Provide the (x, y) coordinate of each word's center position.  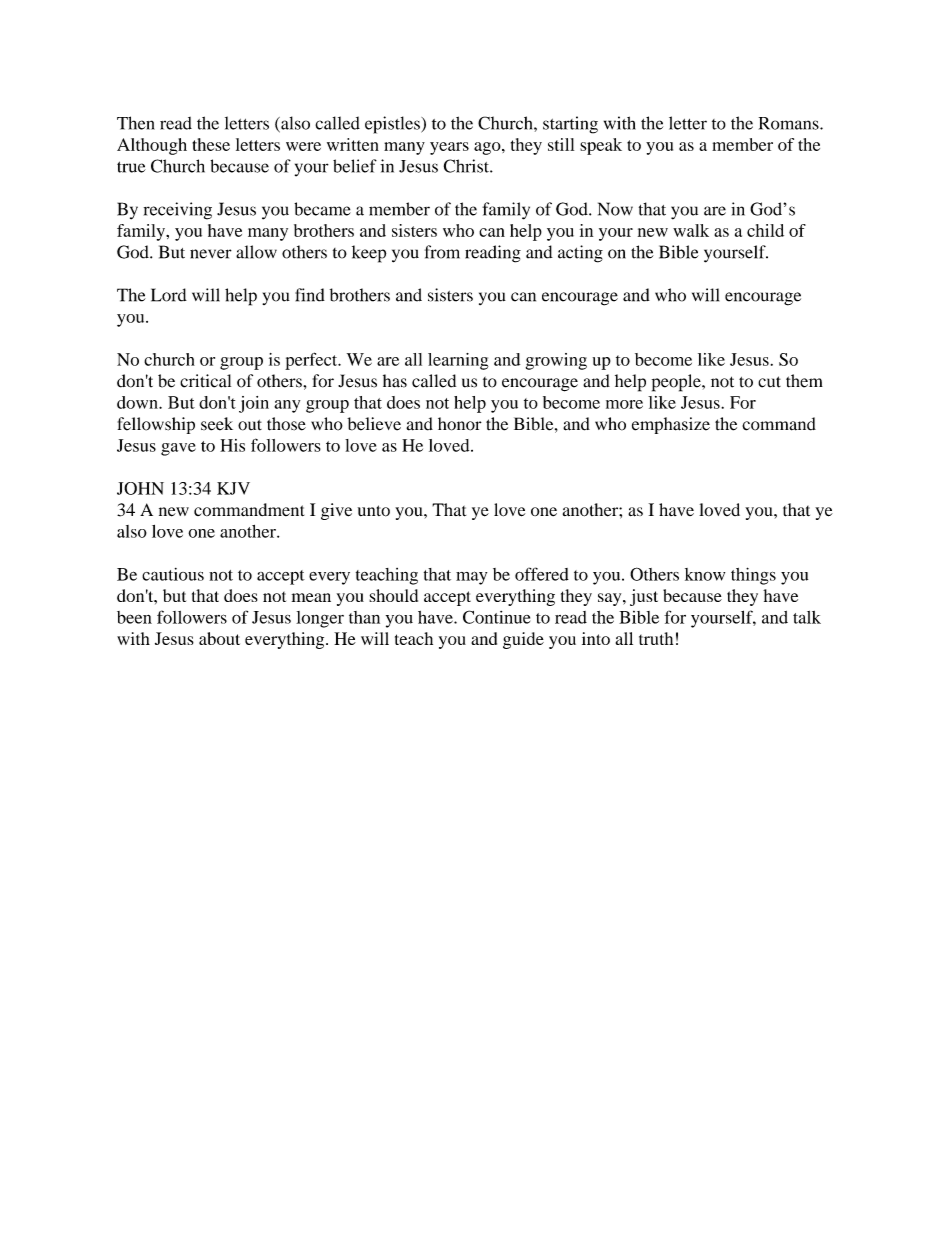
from (442, 252)
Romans (790, 123)
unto (374, 511)
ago (488, 148)
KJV (233, 488)
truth (656, 638)
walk (691, 230)
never (211, 254)
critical (205, 381)
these (211, 144)
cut (769, 382)
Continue (496, 617)
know (705, 574)
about (219, 638)
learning (458, 361)
